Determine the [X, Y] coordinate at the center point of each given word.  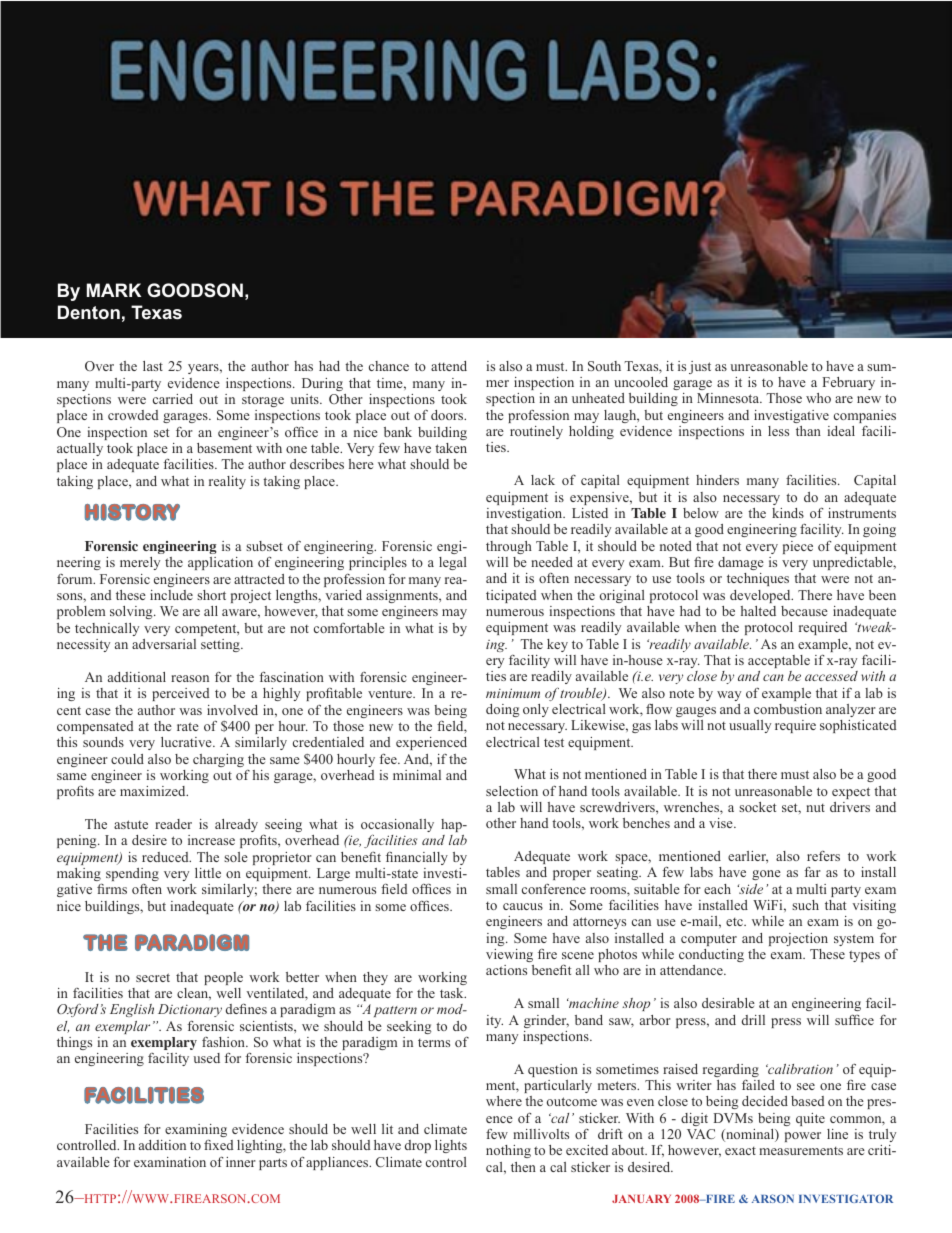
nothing [508, 1151]
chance [389, 366]
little [208, 873]
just [700, 367]
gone [766, 875]
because [804, 611]
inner [241, 1162]
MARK [114, 290]
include [171, 595]
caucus [523, 906]
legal [453, 563]
